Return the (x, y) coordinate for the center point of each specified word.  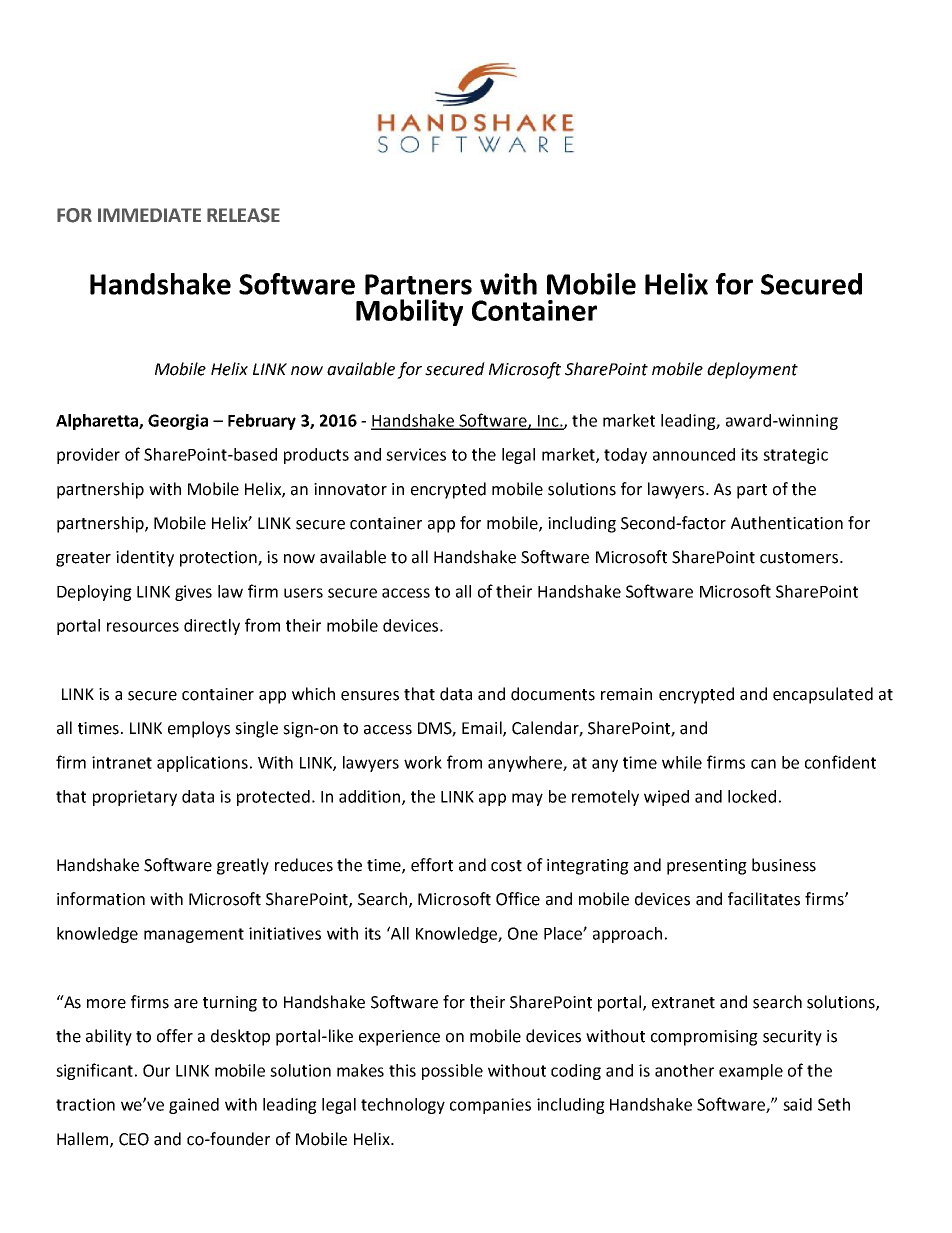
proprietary (135, 798)
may (527, 799)
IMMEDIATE (149, 215)
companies (490, 1106)
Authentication (787, 523)
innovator (350, 489)
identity (145, 558)
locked (752, 796)
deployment (752, 370)
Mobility (409, 312)
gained (194, 1106)
